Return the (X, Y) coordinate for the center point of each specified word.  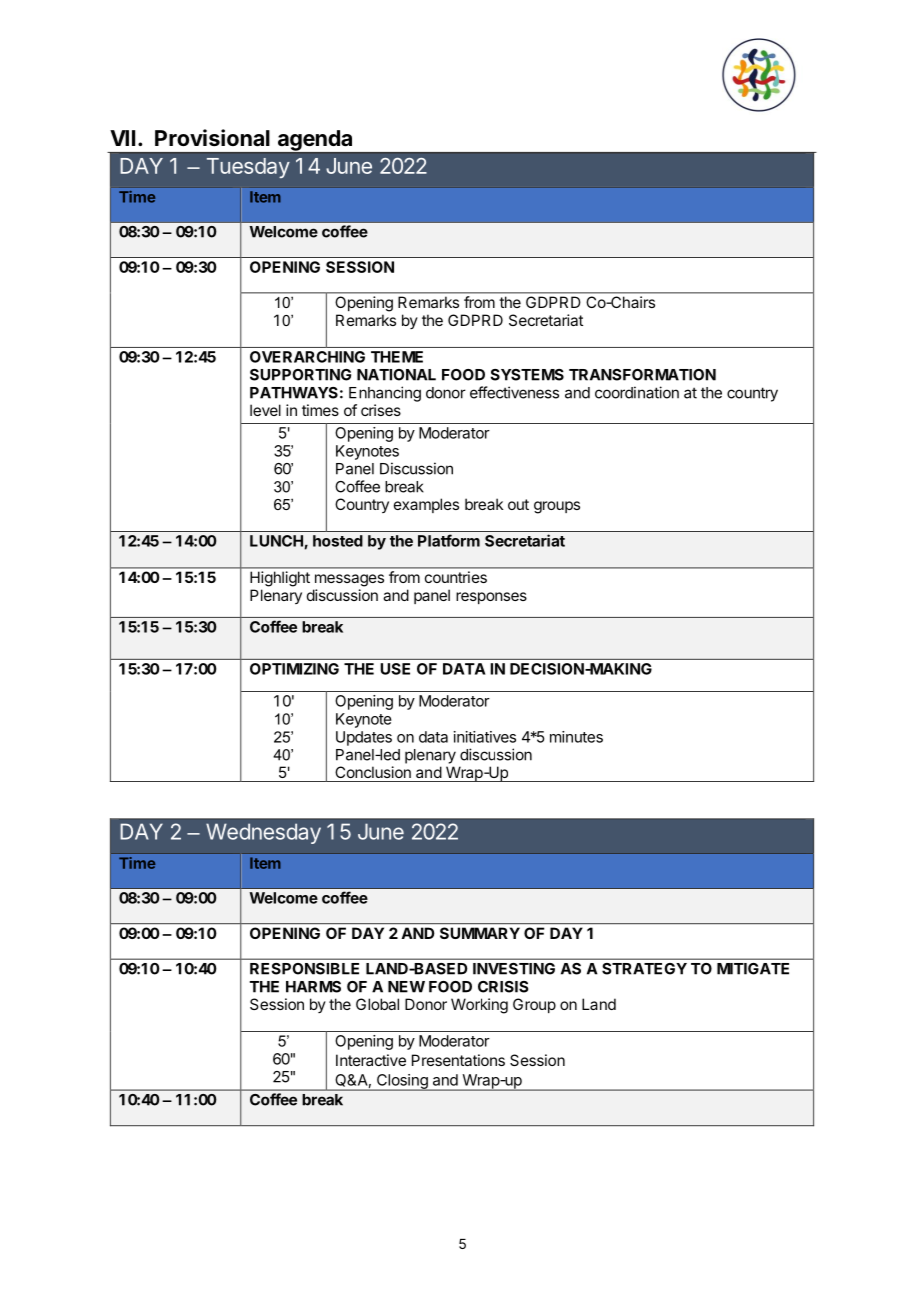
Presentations (458, 1060)
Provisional (212, 138)
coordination (637, 392)
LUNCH (277, 542)
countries (456, 577)
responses (491, 598)
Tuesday (248, 168)
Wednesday (263, 833)
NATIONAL (396, 375)
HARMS (313, 987)
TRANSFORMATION (642, 375)
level (265, 410)
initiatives (485, 737)
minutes (576, 737)
